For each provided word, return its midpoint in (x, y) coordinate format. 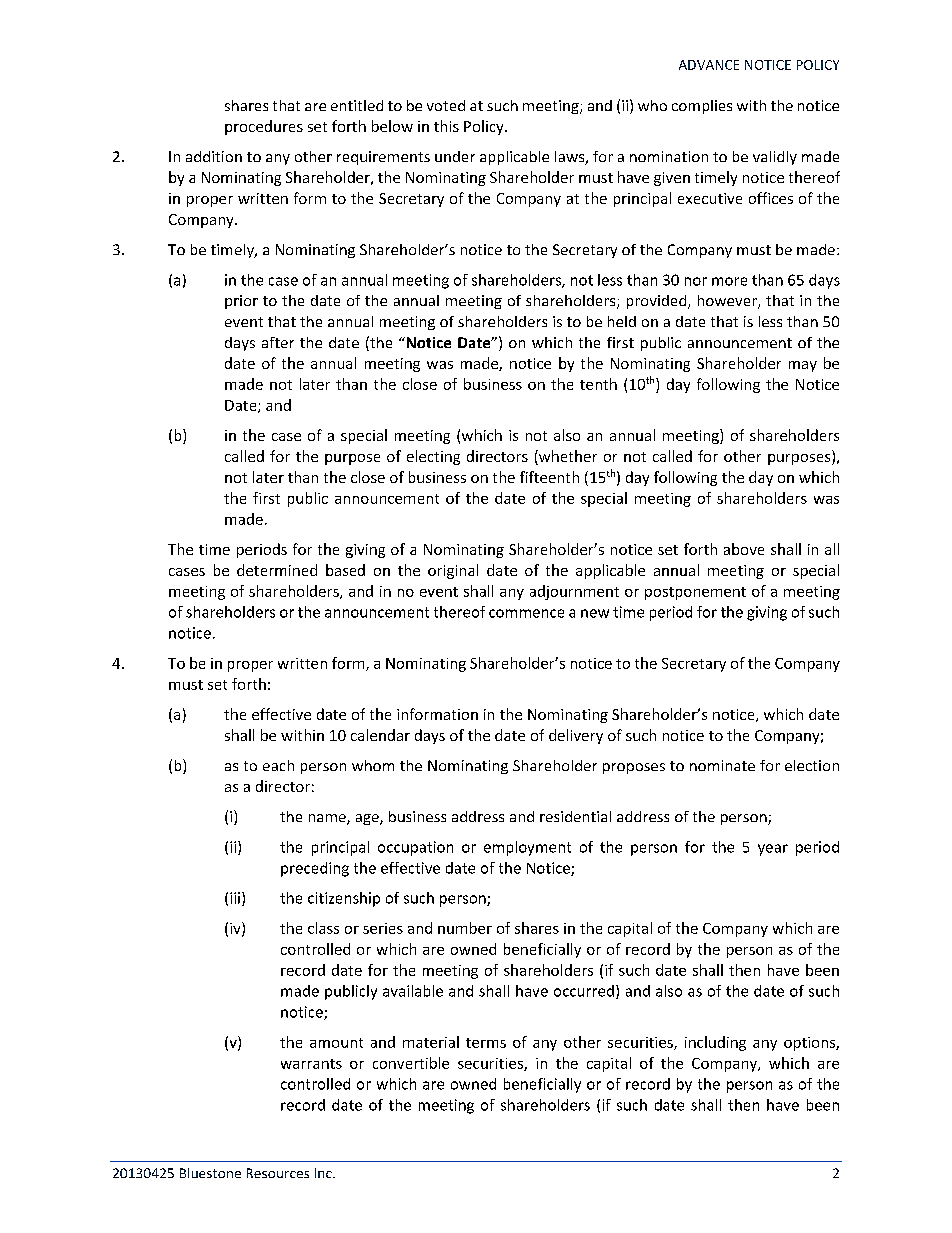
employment (527, 848)
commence (526, 613)
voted (446, 105)
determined (277, 570)
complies (702, 107)
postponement (695, 593)
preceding (315, 869)
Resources (278, 1173)
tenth (598, 384)
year (773, 850)
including (715, 1043)
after (278, 342)
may (803, 366)
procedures (264, 127)
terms (486, 1043)
